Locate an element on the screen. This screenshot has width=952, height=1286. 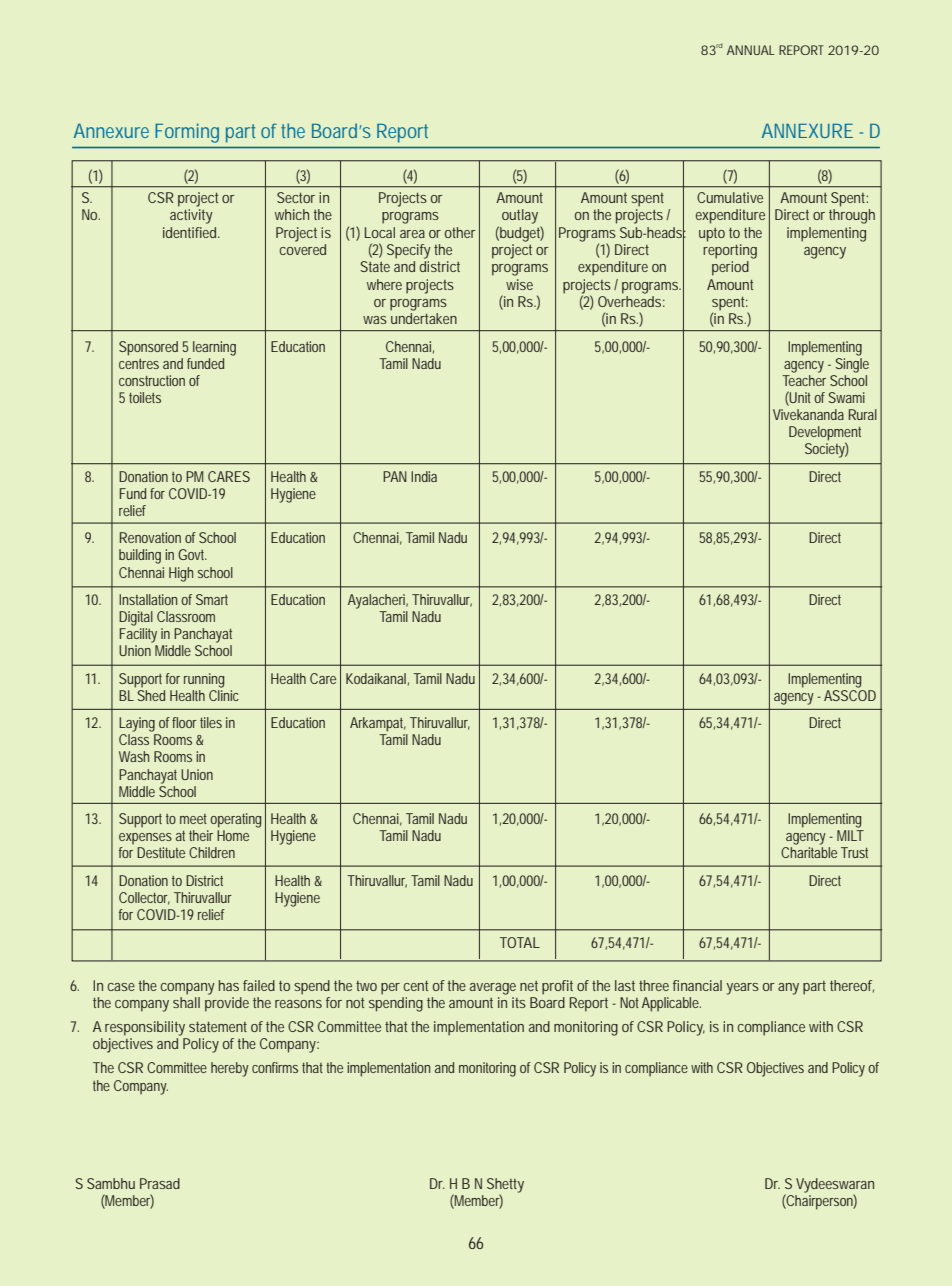
toilets is located at coordinates (145, 397).
